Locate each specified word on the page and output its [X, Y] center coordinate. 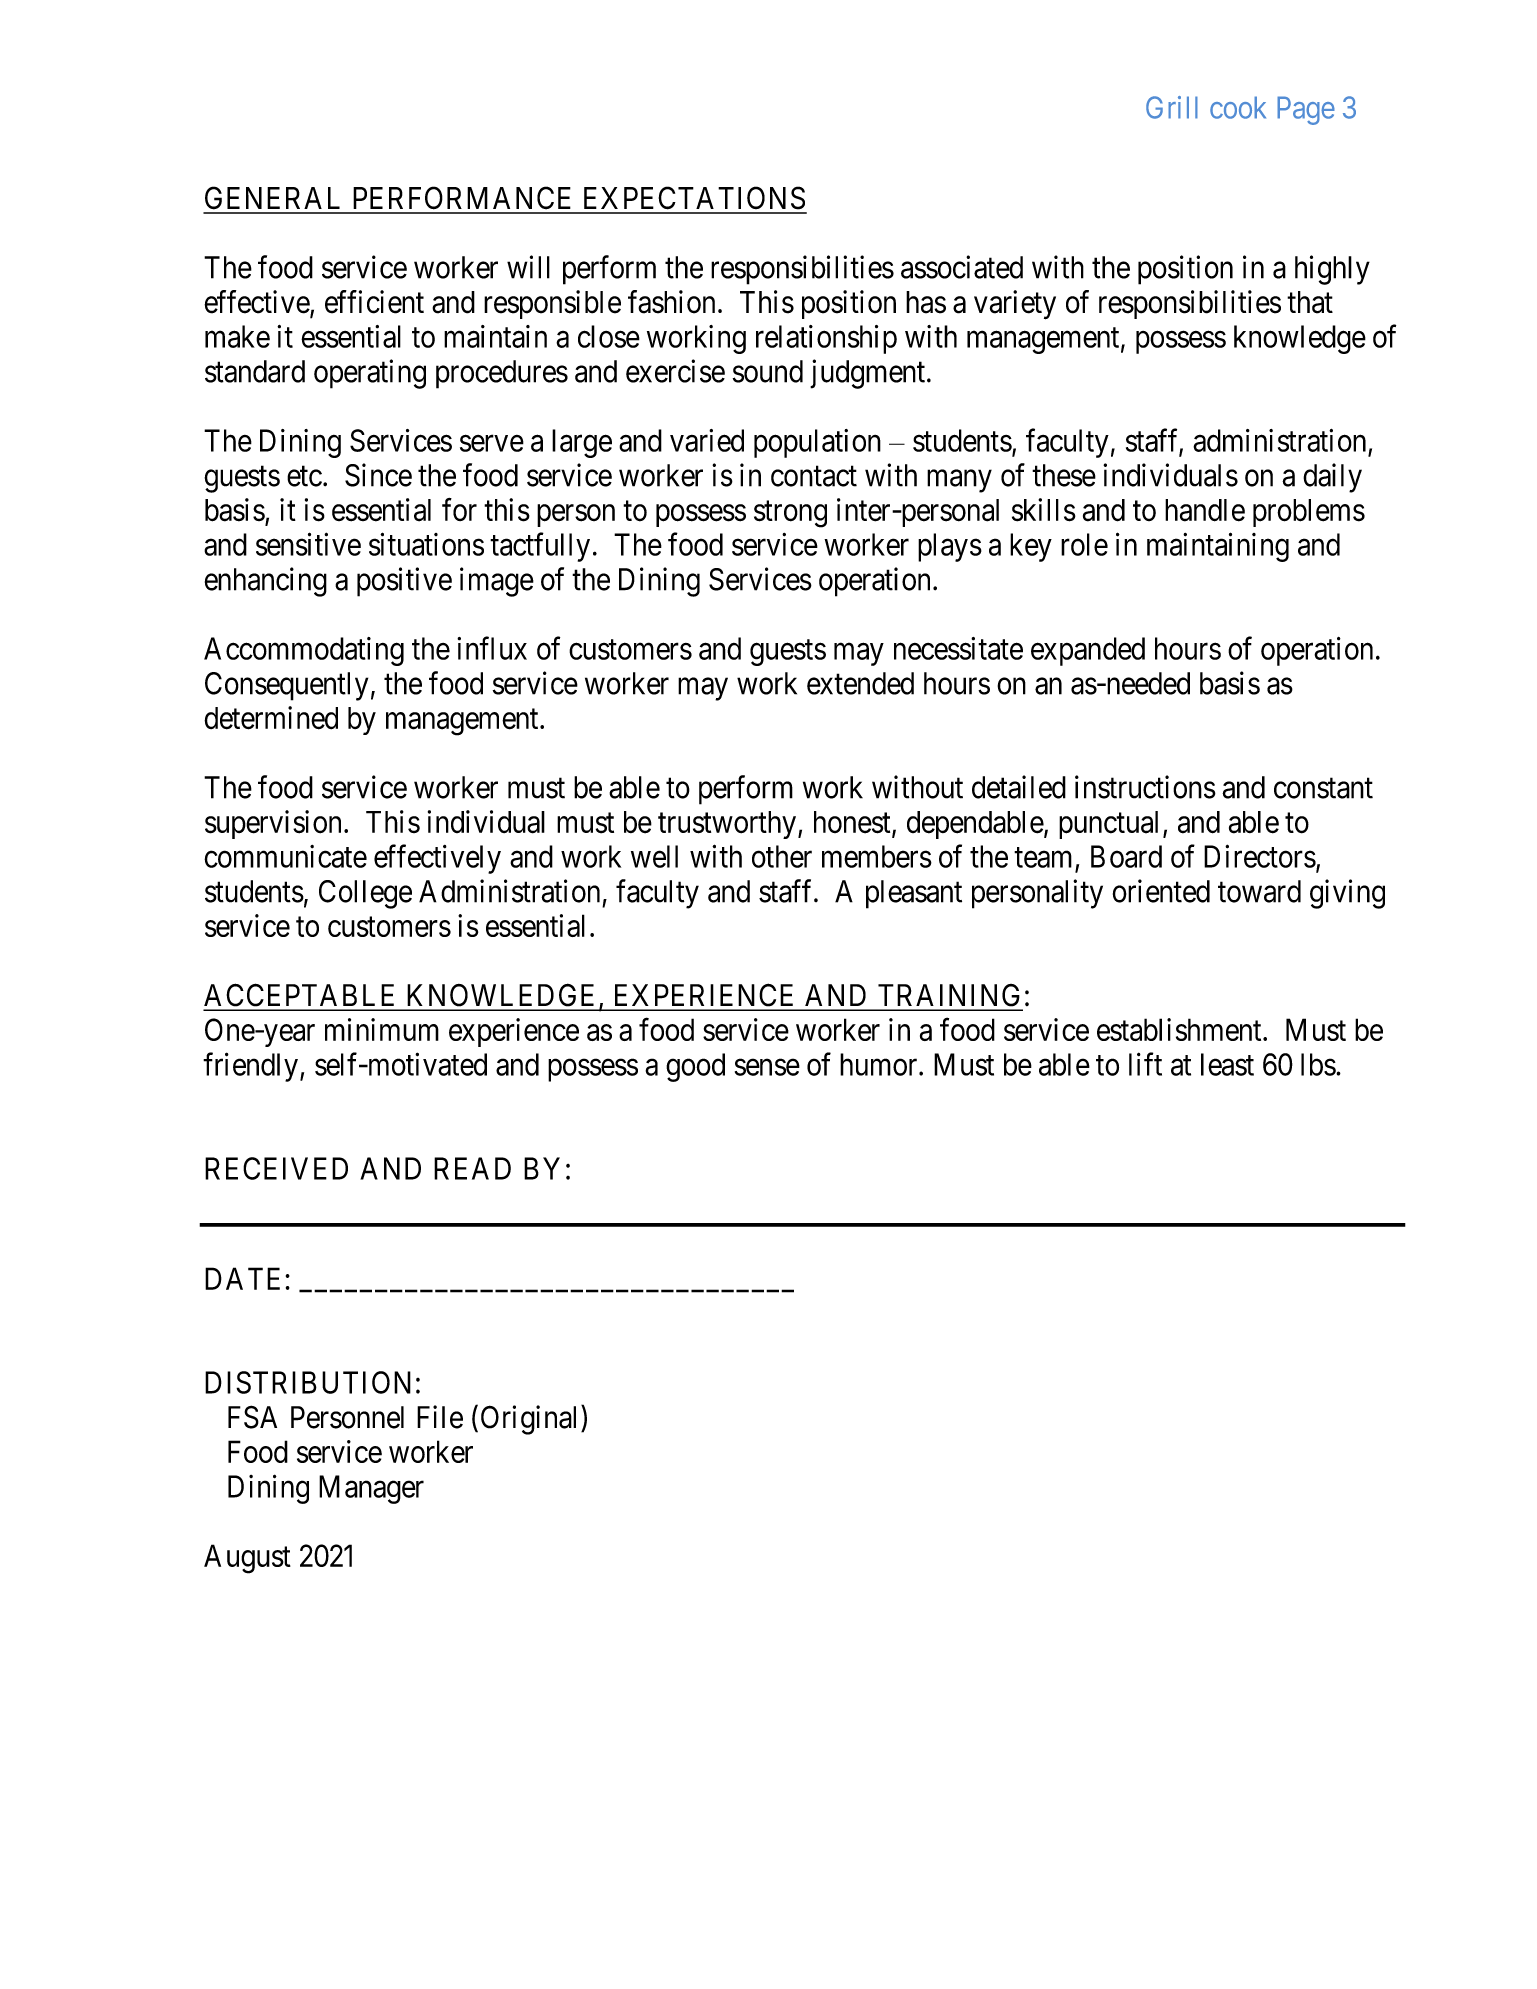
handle [1205, 510]
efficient [374, 302]
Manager [371, 1489]
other [782, 856]
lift [1145, 1064]
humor [880, 1064]
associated [962, 267]
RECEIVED [276, 1168]
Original [531, 1420]
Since [378, 475]
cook [1238, 107]
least [1227, 1064]
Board [1126, 856]
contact [814, 476]
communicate [285, 856]
